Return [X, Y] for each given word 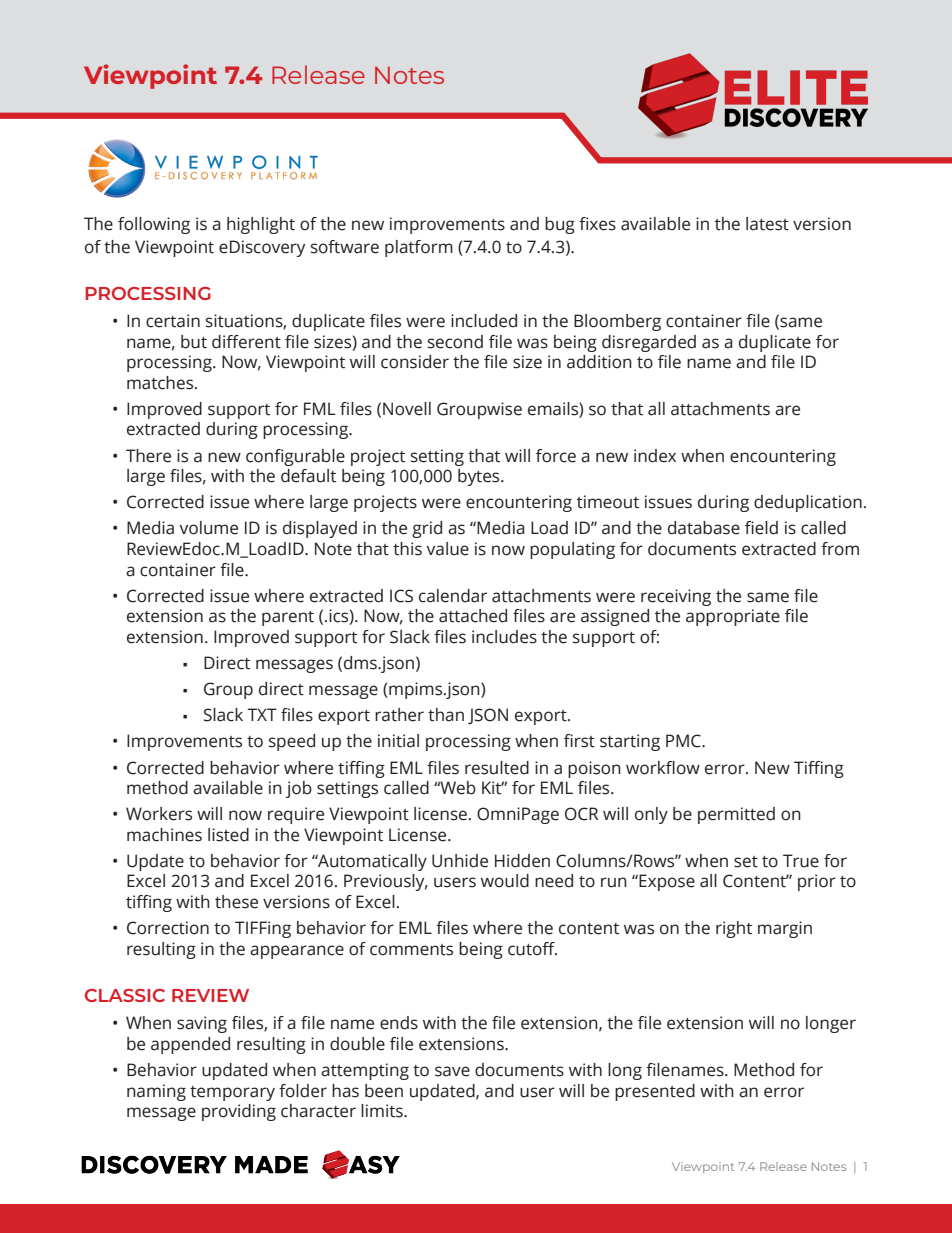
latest [767, 224]
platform [419, 248]
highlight [261, 225]
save [452, 1071]
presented [655, 1092]
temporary [232, 1093]
